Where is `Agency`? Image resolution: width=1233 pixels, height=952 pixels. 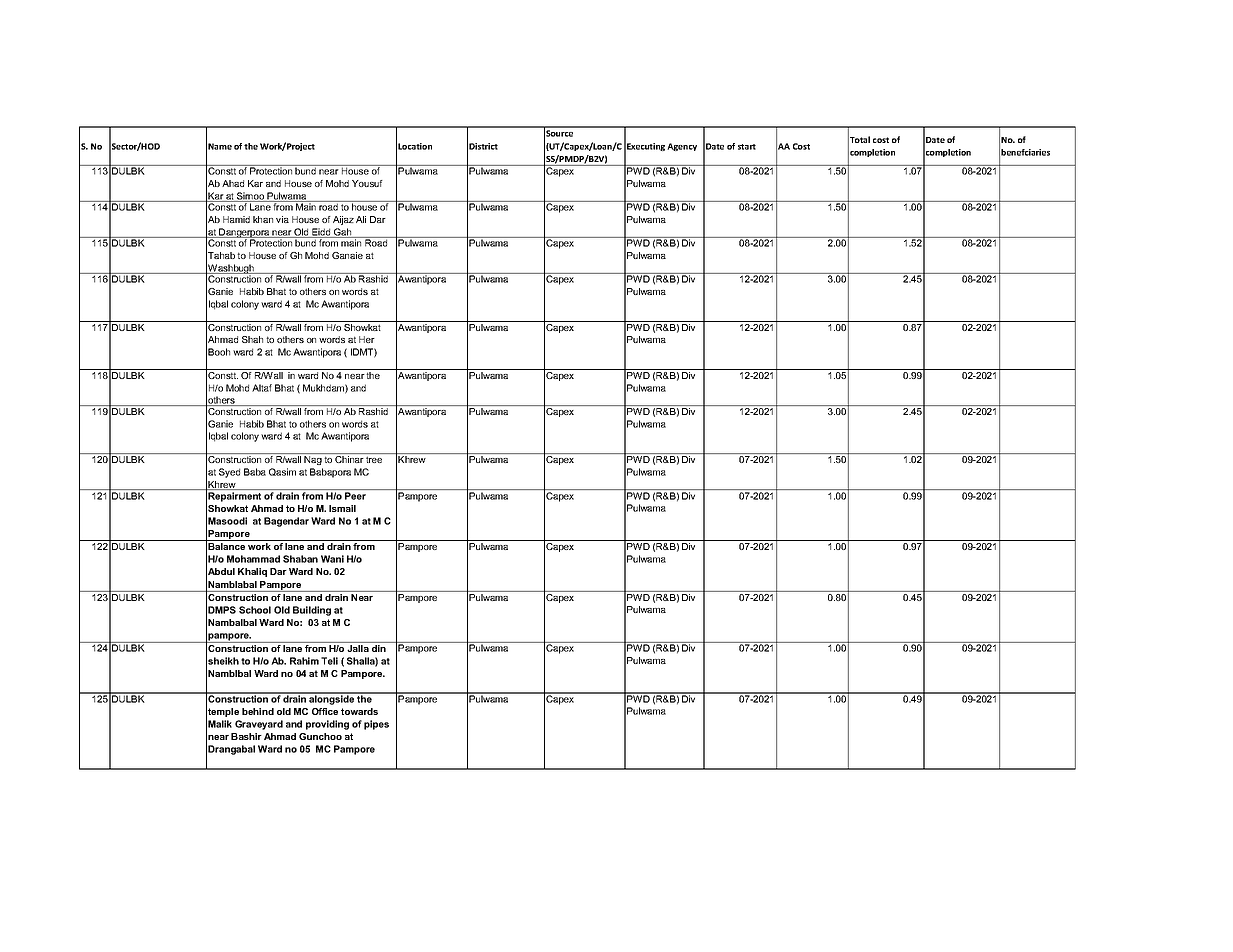 Agency is located at coordinates (682, 147).
